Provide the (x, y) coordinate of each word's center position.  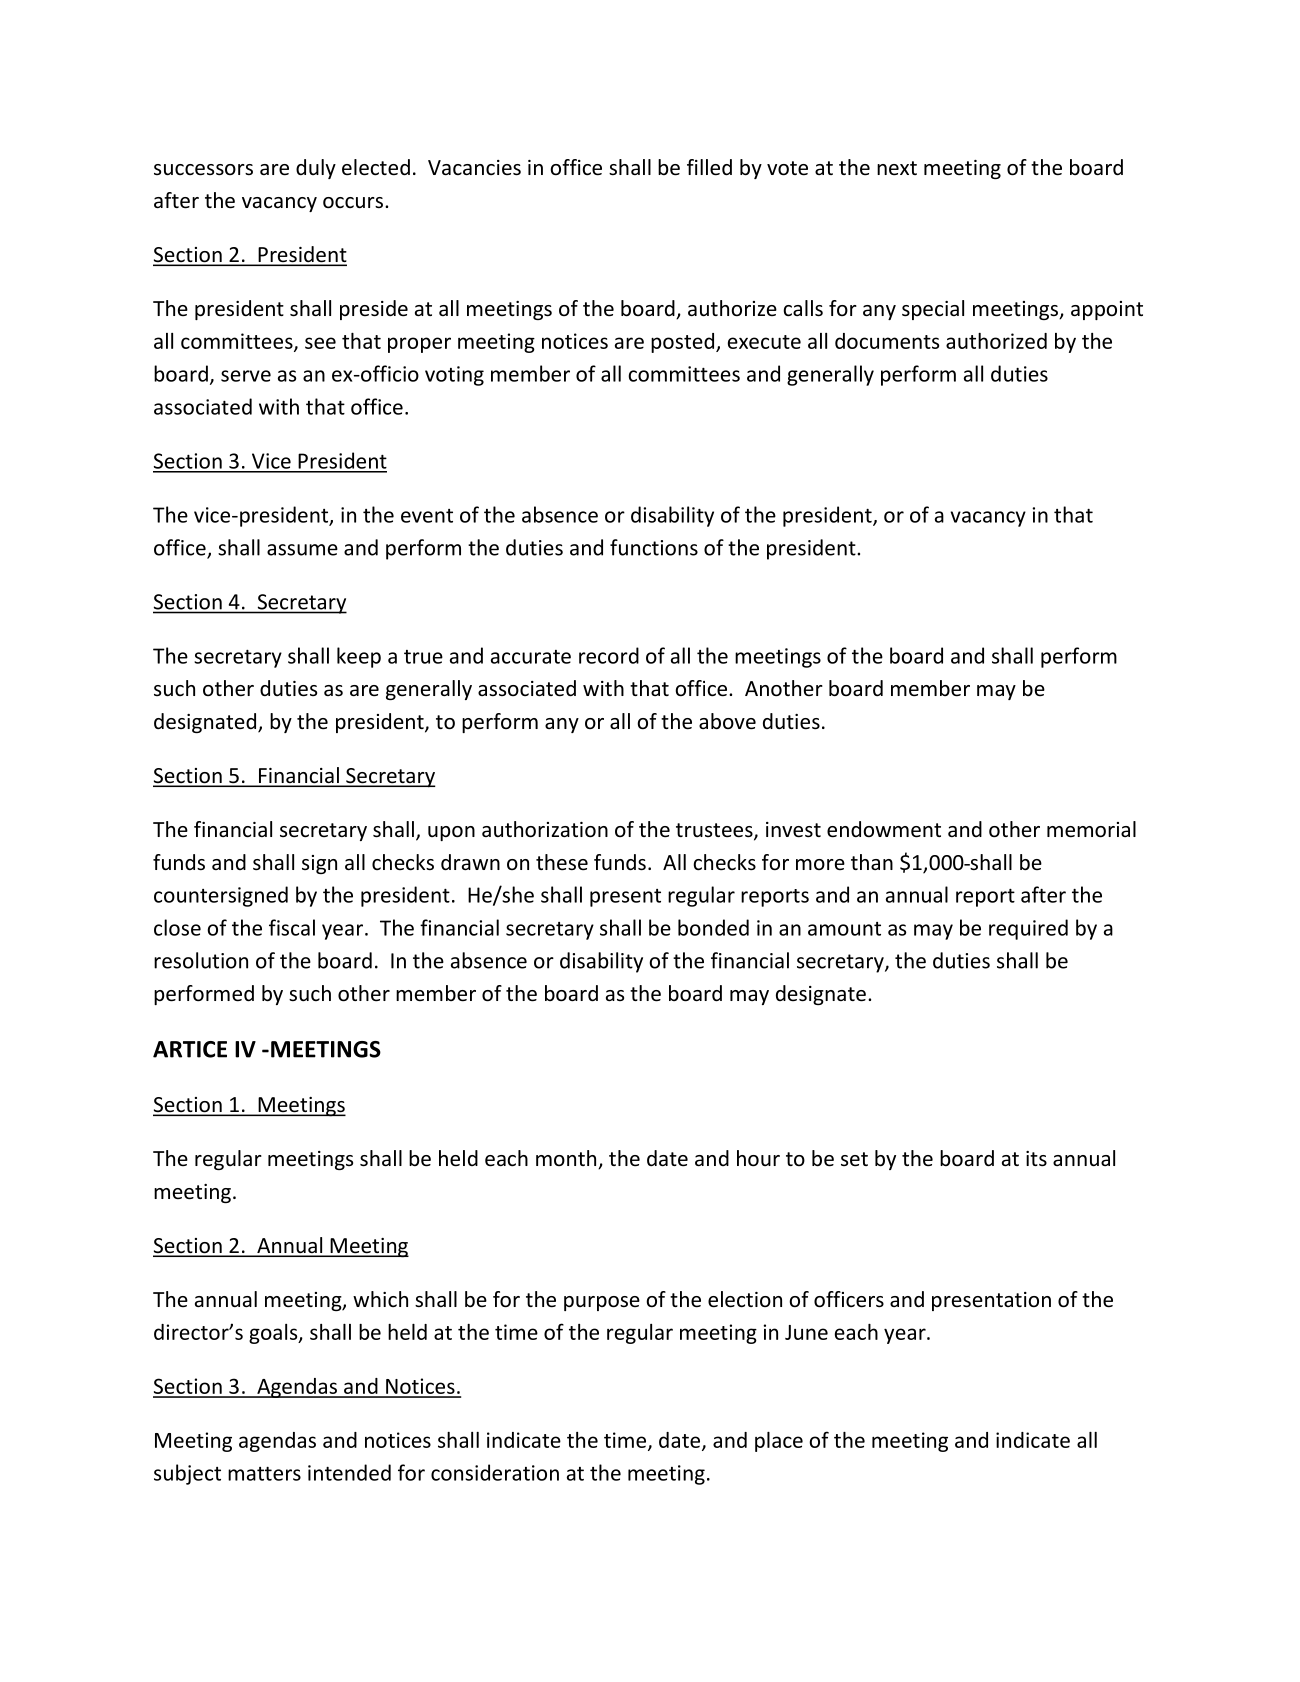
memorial (1091, 829)
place (779, 1442)
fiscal (292, 927)
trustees (715, 831)
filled (709, 167)
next (897, 168)
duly (316, 169)
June (806, 1332)
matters (264, 1474)
